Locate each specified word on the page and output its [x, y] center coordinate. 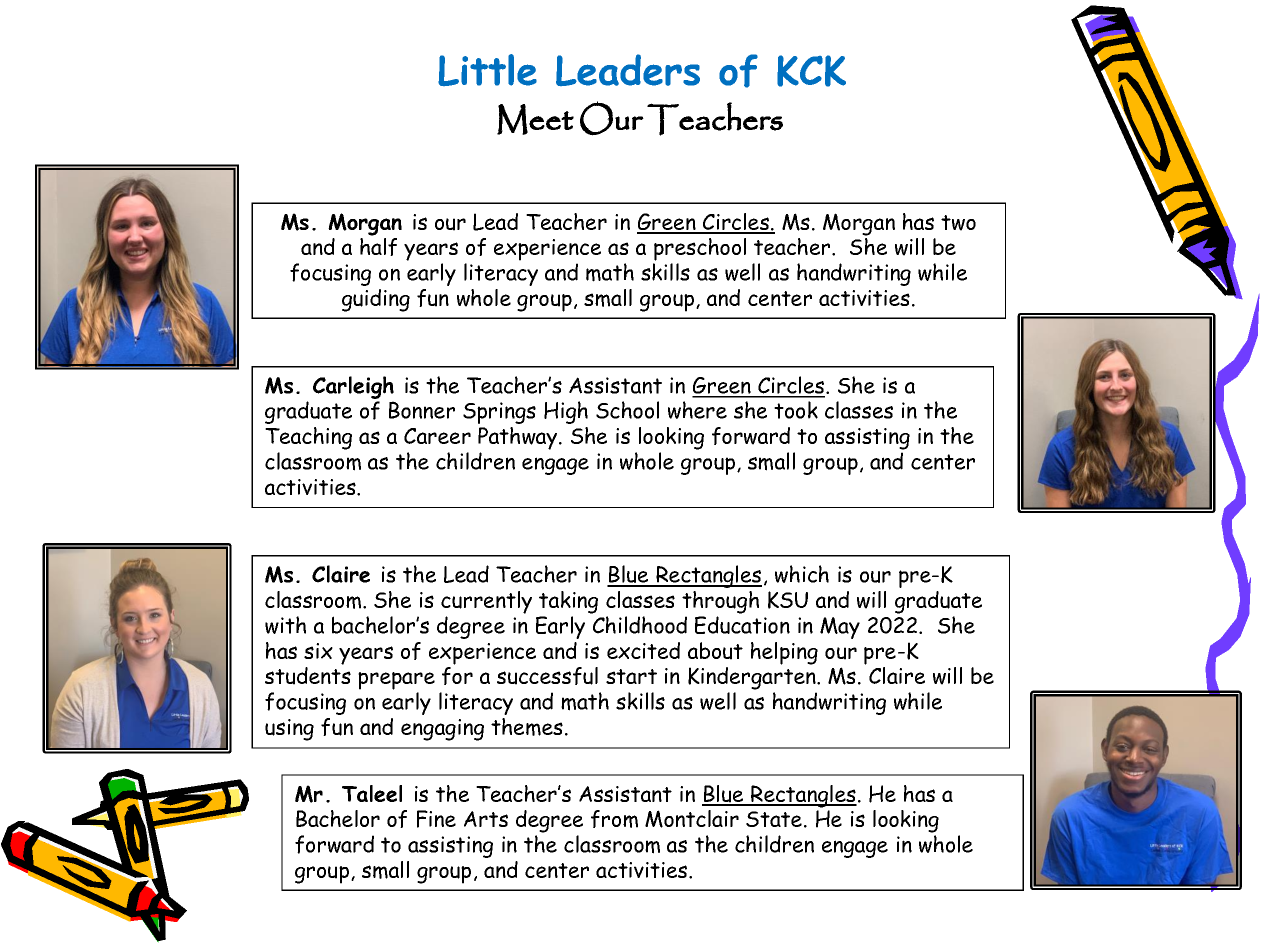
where [697, 410]
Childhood [640, 625]
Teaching [308, 438]
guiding [376, 300]
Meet [535, 119]
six [318, 651]
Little [487, 70]
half [378, 247]
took [796, 410]
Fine [436, 819]
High [566, 412]
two [958, 223]
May [840, 628]
